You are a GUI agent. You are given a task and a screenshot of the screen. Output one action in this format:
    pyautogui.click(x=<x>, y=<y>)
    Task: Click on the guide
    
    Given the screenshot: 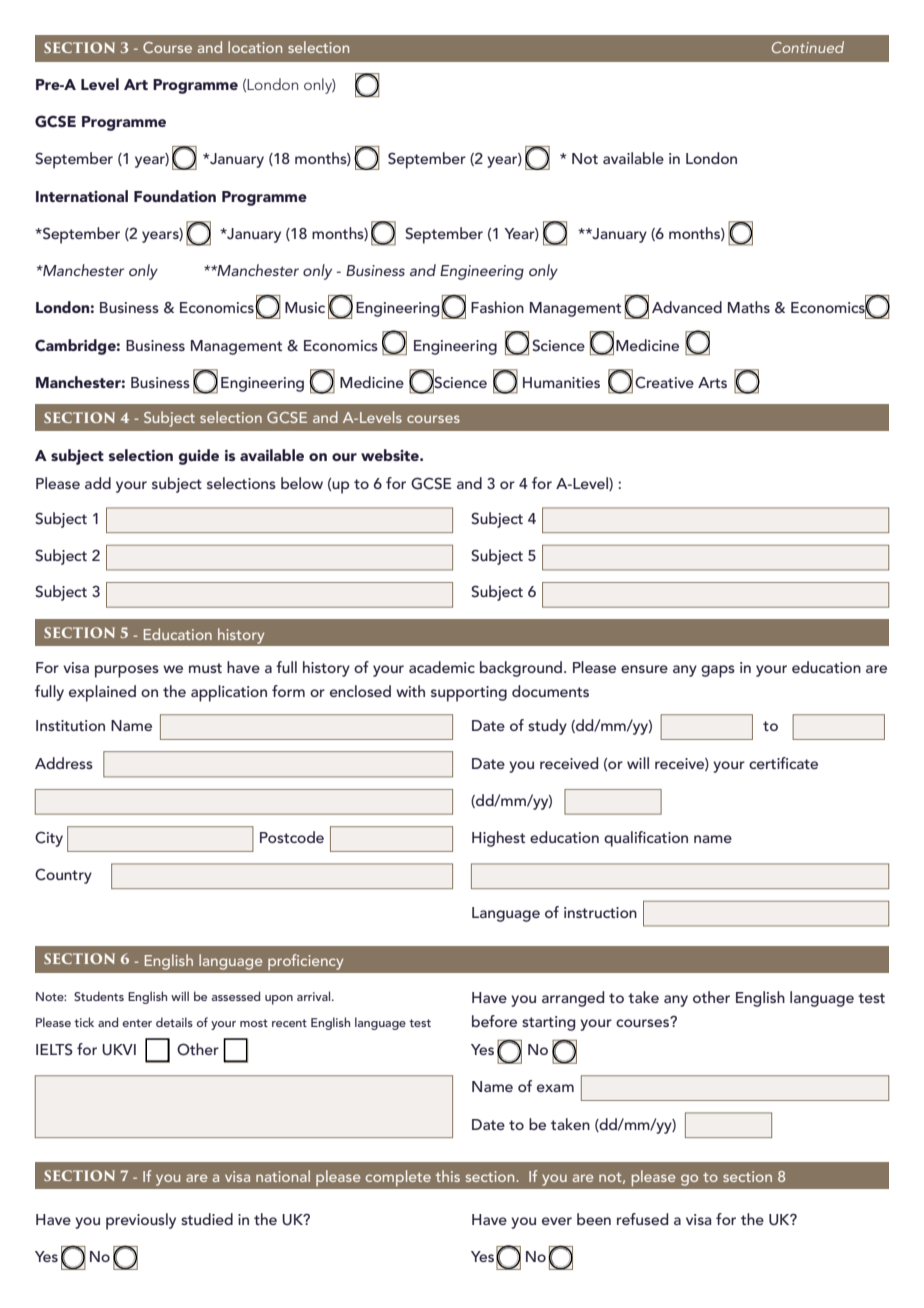 What is the action you would take?
    pyautogui.click(x=199, y=457)
